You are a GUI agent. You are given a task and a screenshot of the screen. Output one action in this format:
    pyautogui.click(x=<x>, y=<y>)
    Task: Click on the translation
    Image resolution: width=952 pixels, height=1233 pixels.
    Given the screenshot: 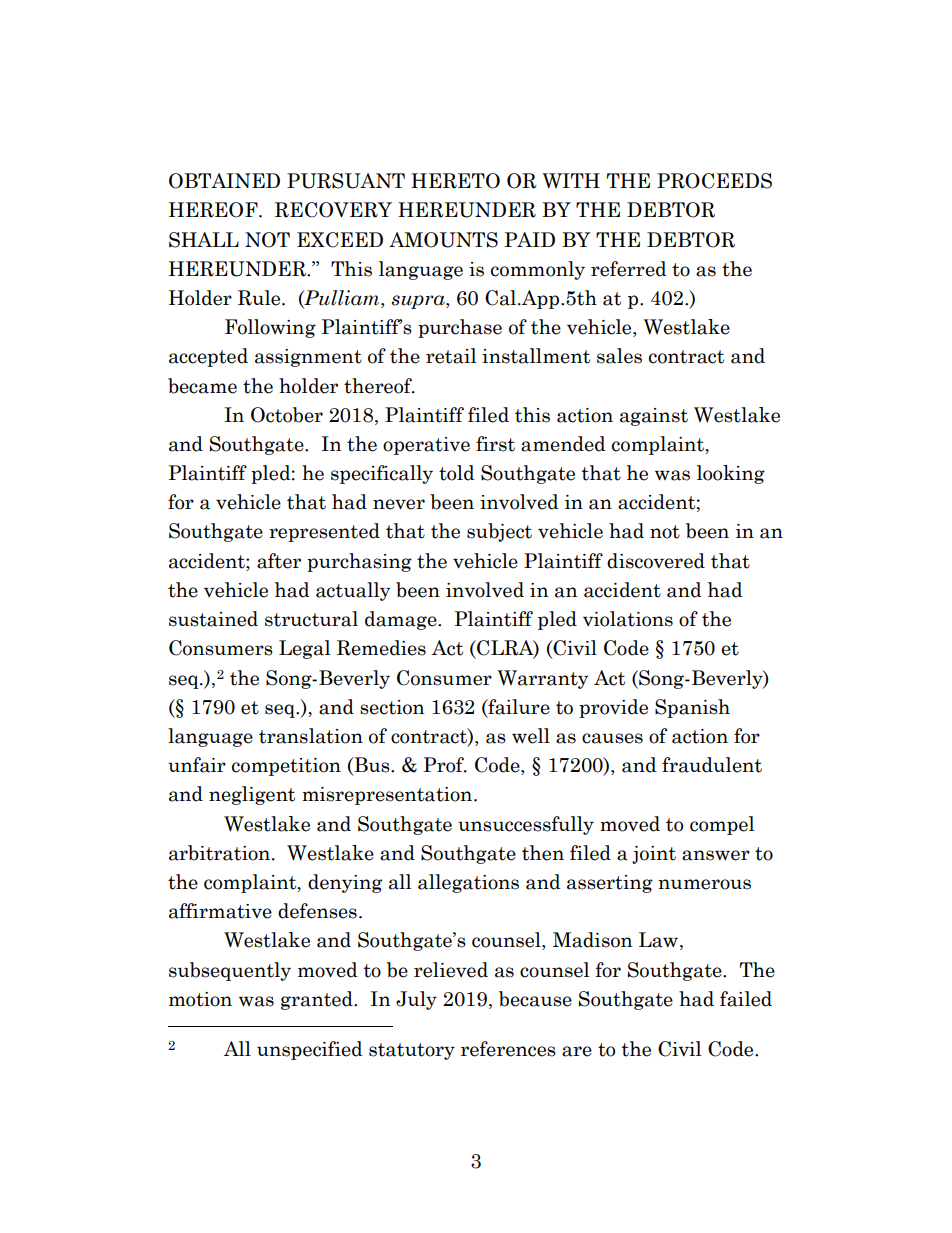 What is the action you would take?
    pyautogui.click(x=311, y=736)
